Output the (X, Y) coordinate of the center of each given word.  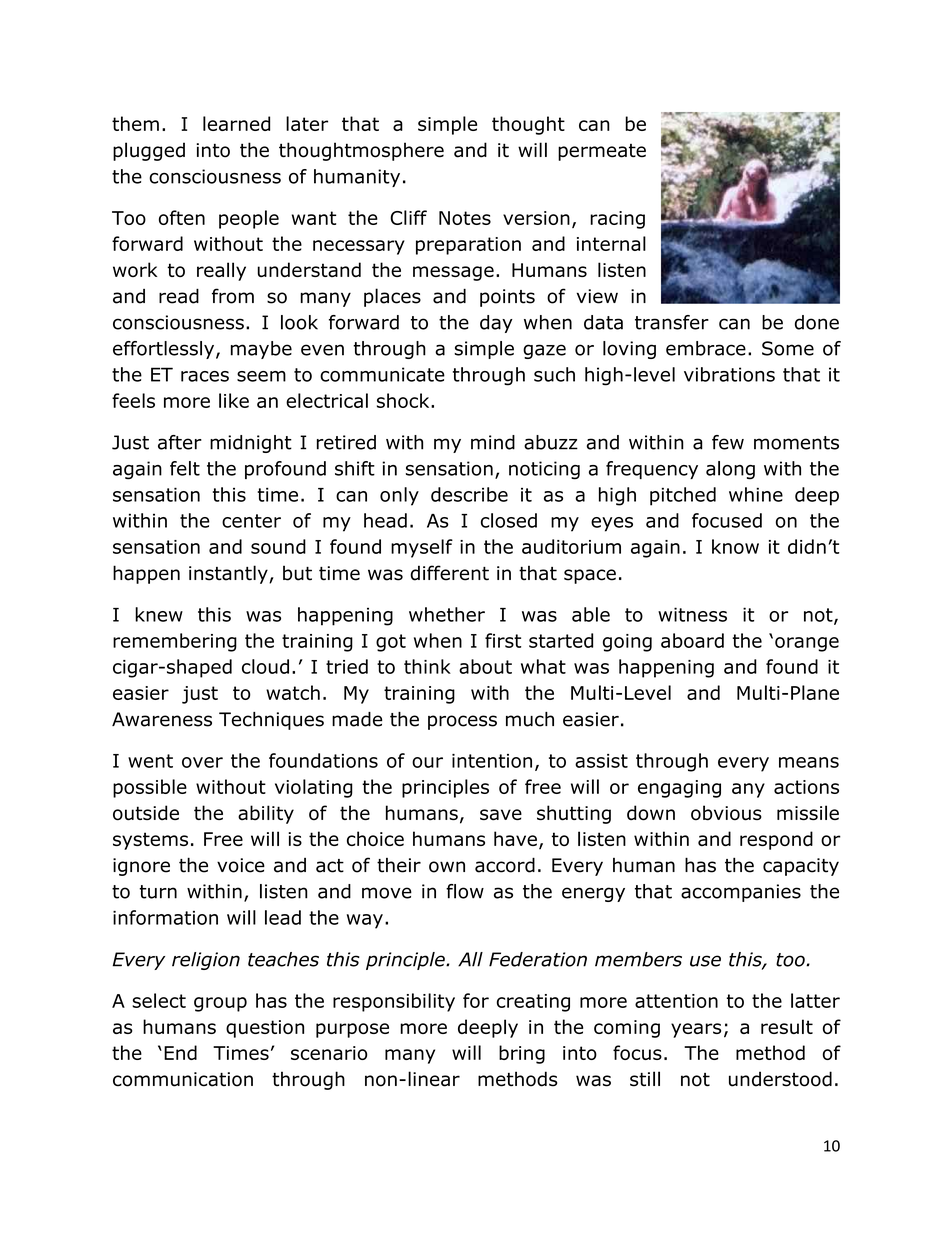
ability (266, 814)
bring (522, 1054)
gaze (544, 351)
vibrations (729, 374)
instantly (229, 574)
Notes (465, 218)
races (205, 376)
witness (692, 614)
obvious (726, 813)
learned (236, 123)
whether (447, 614)
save (501, 815)
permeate (602, 152)
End (180, 1052)
